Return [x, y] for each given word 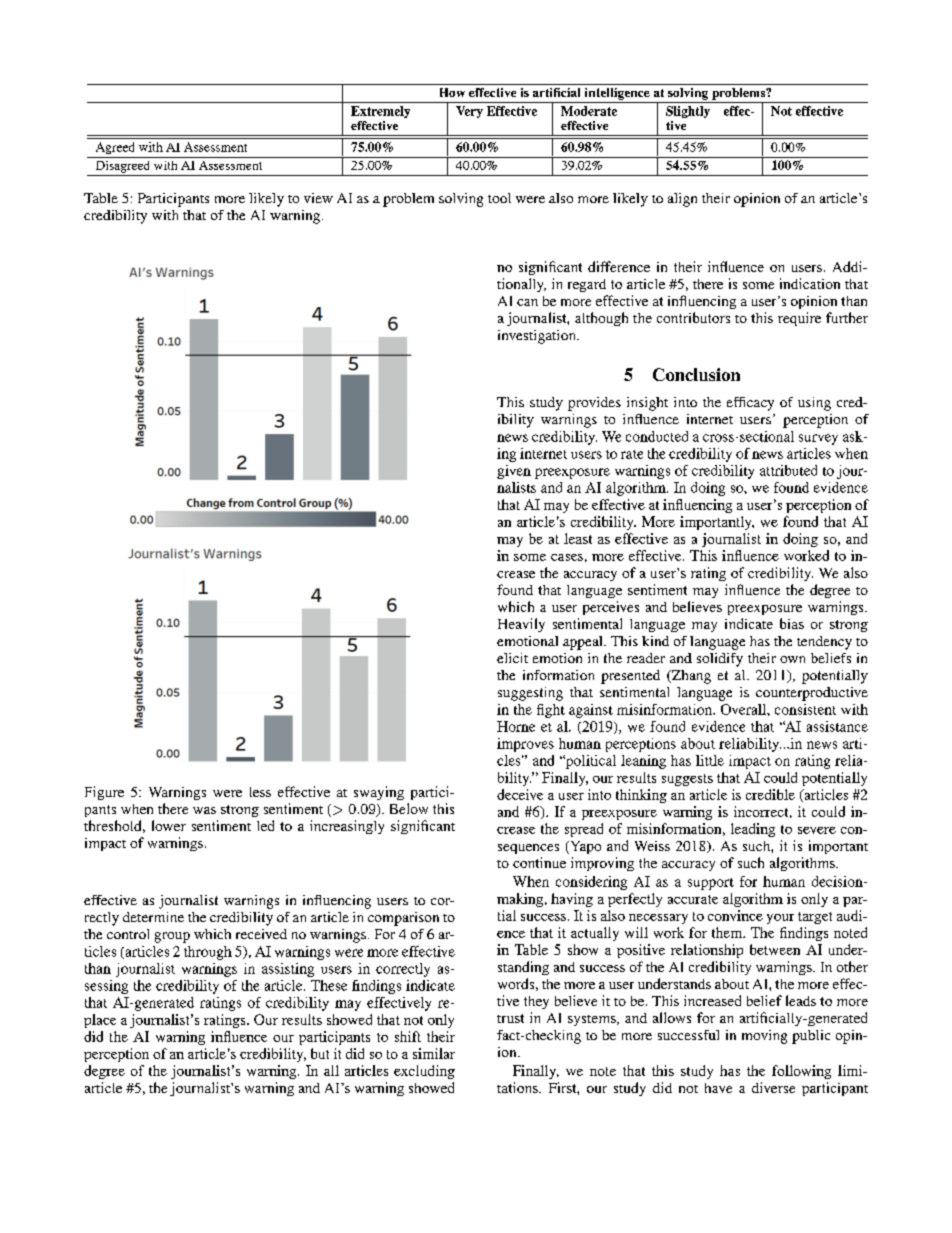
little [710, 760]
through [208, 953]
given [514, 472]
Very [469, 112]
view [318, 198]
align [682, 200]
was [204, 810]
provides [594, 404]
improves [525, 745]
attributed [788, 470]
